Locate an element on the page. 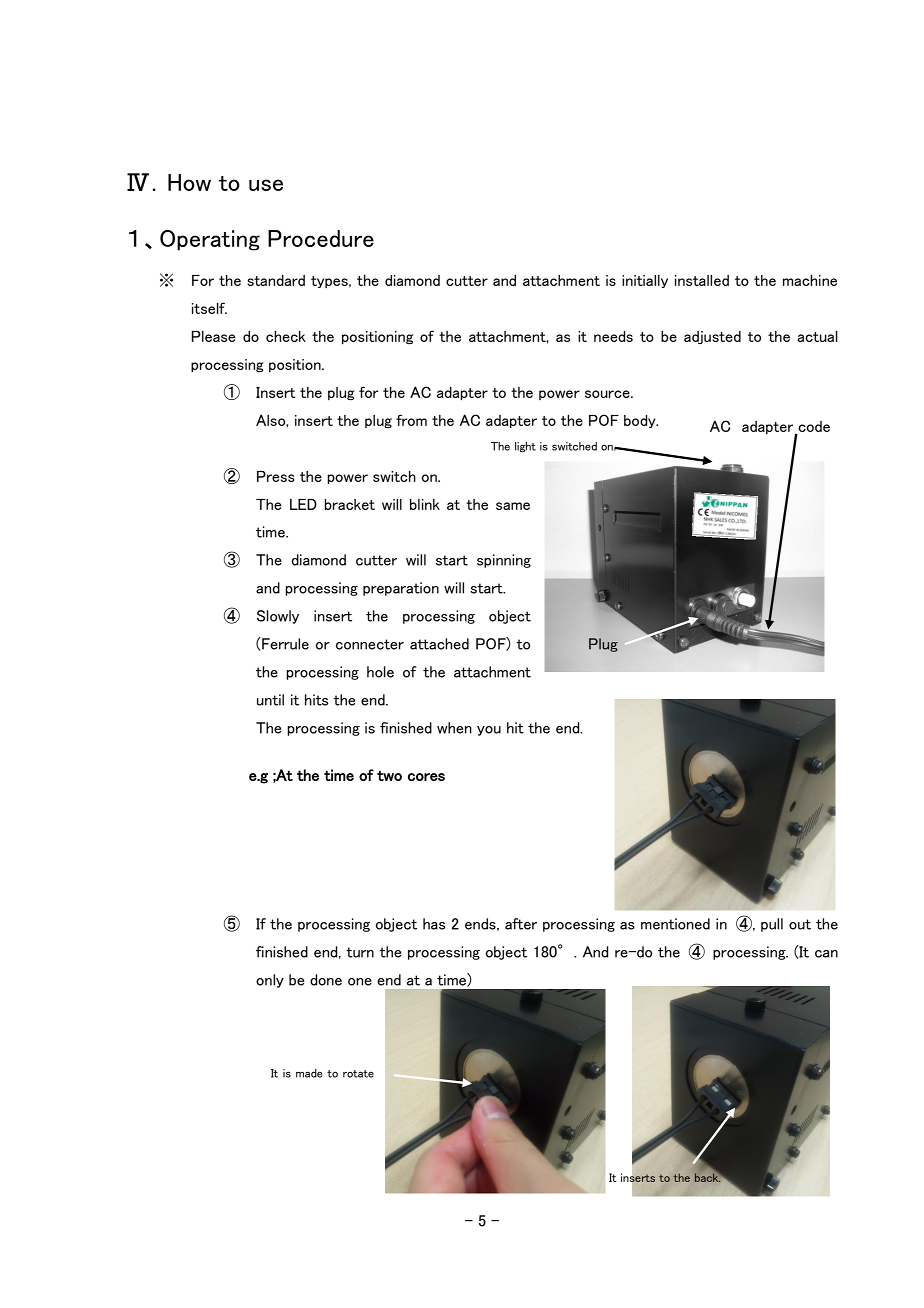  pull is located at coordinates (772, 925).
